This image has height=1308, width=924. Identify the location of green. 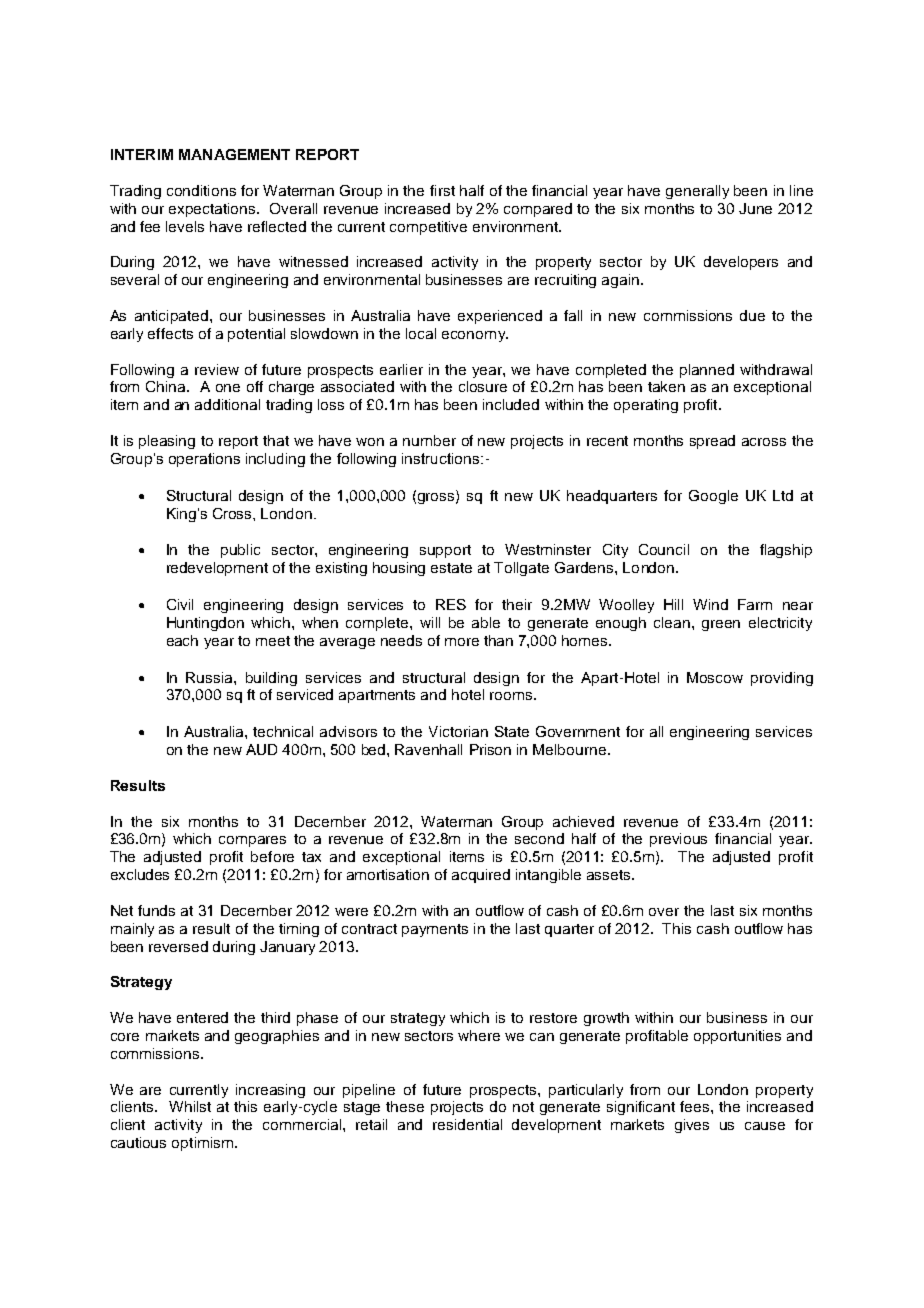
(721, 625).
